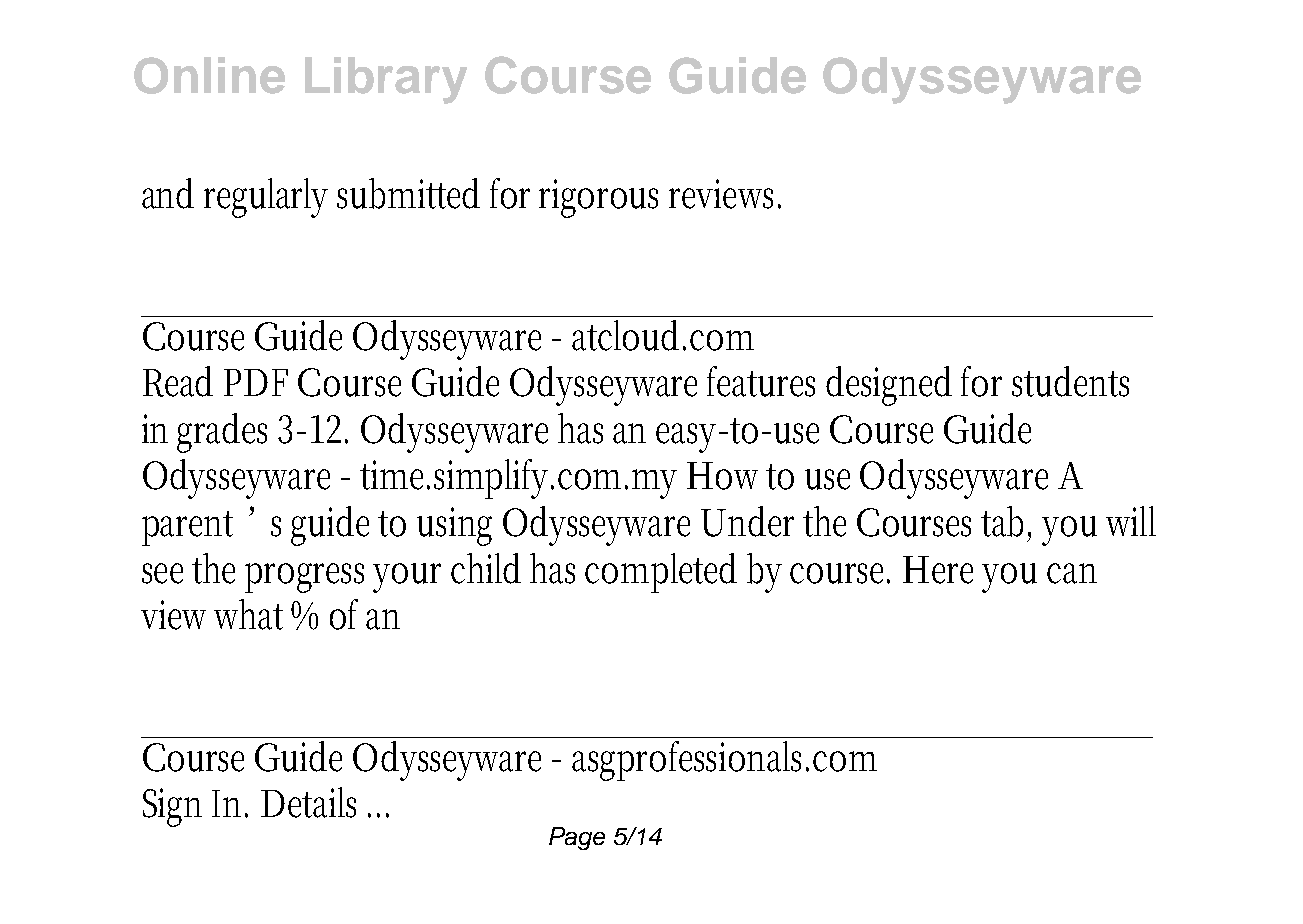 The height and width of the document is (924, 1303). I want to click on can, so click(1072, 573).
